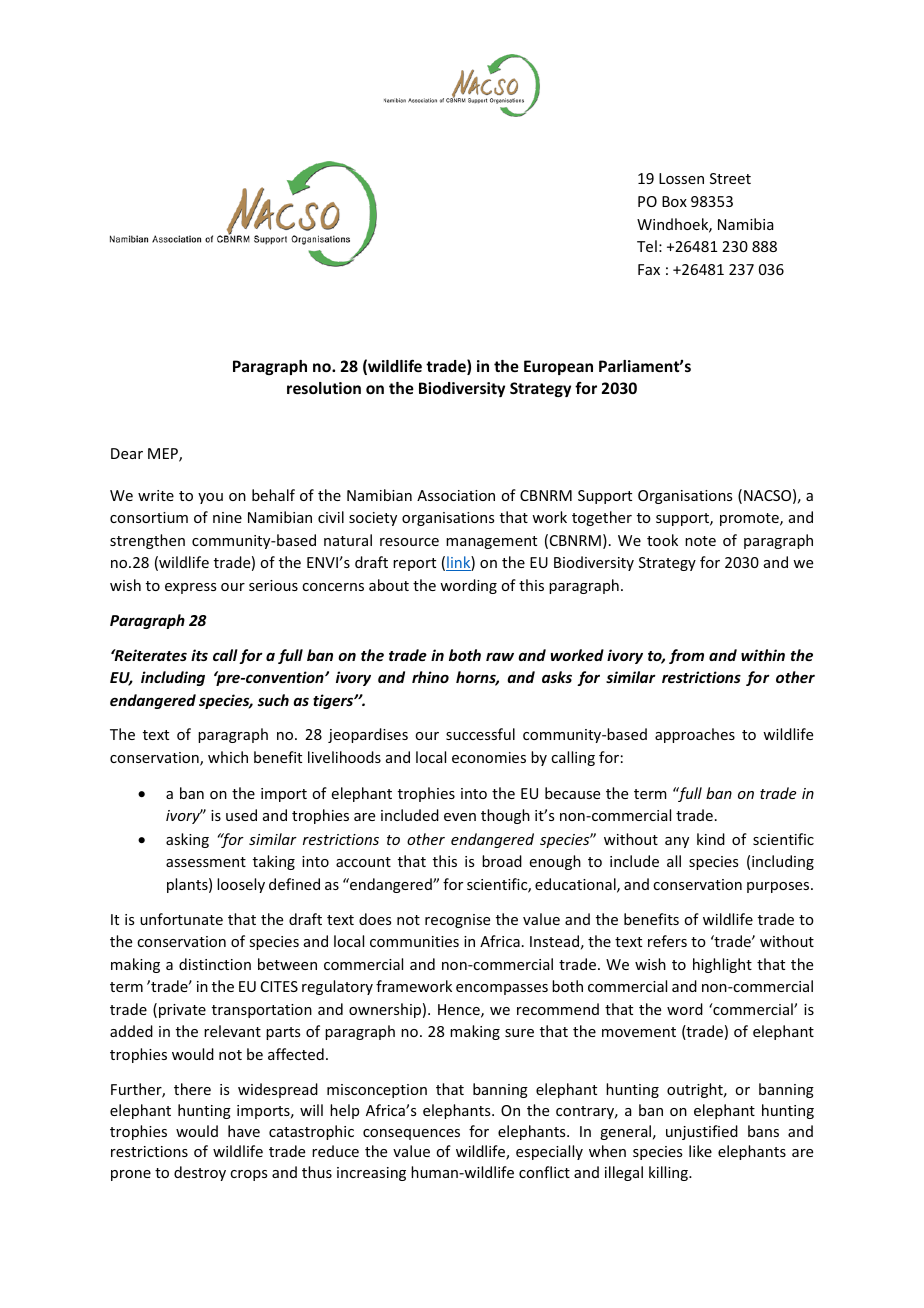  I want to click on economies, so click(489, 757).
